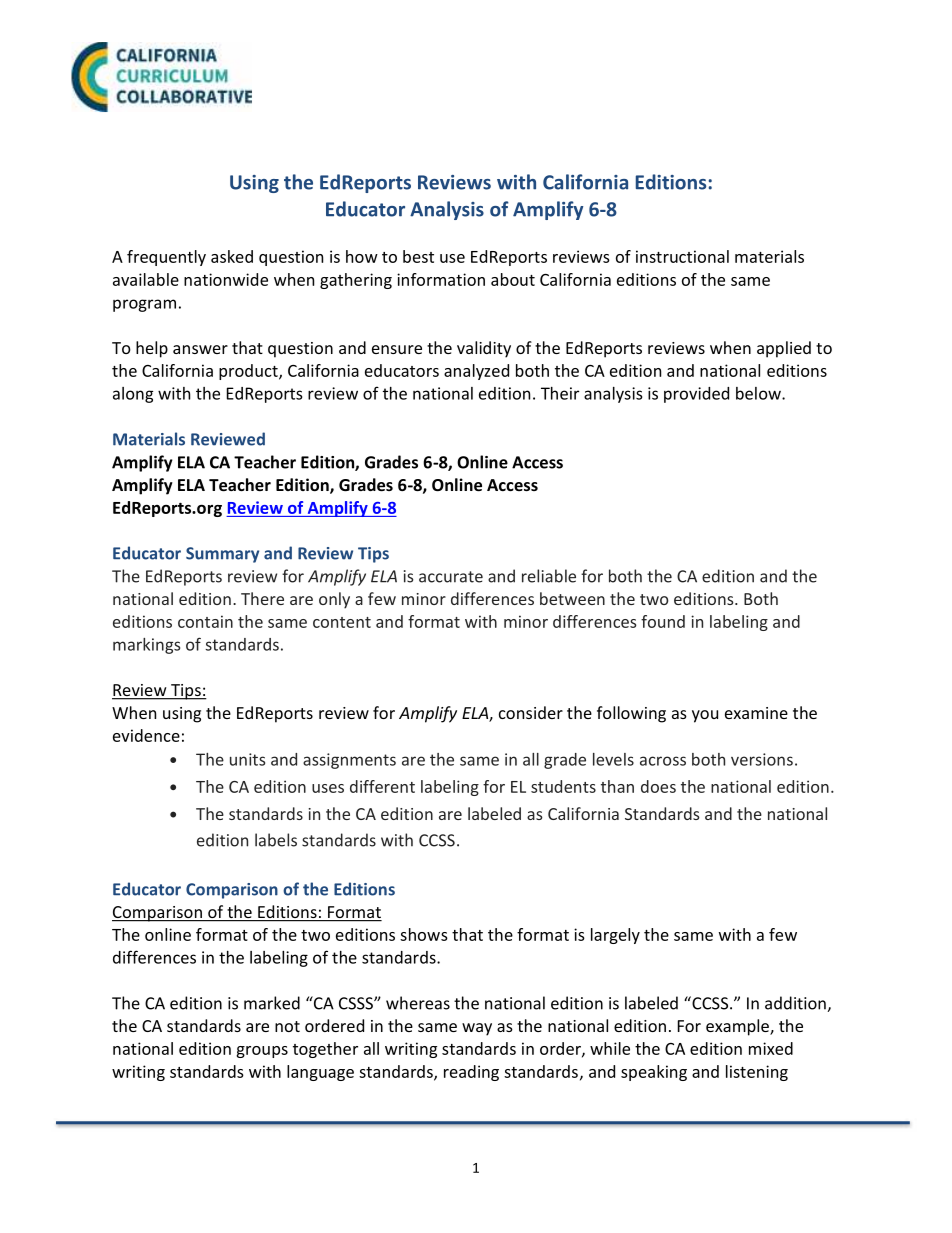 The height and width of the page is (1233, 952). What do you see at coordinates (477, 1029) in the page?
I see `way` at bounding box center [477, 1029].
